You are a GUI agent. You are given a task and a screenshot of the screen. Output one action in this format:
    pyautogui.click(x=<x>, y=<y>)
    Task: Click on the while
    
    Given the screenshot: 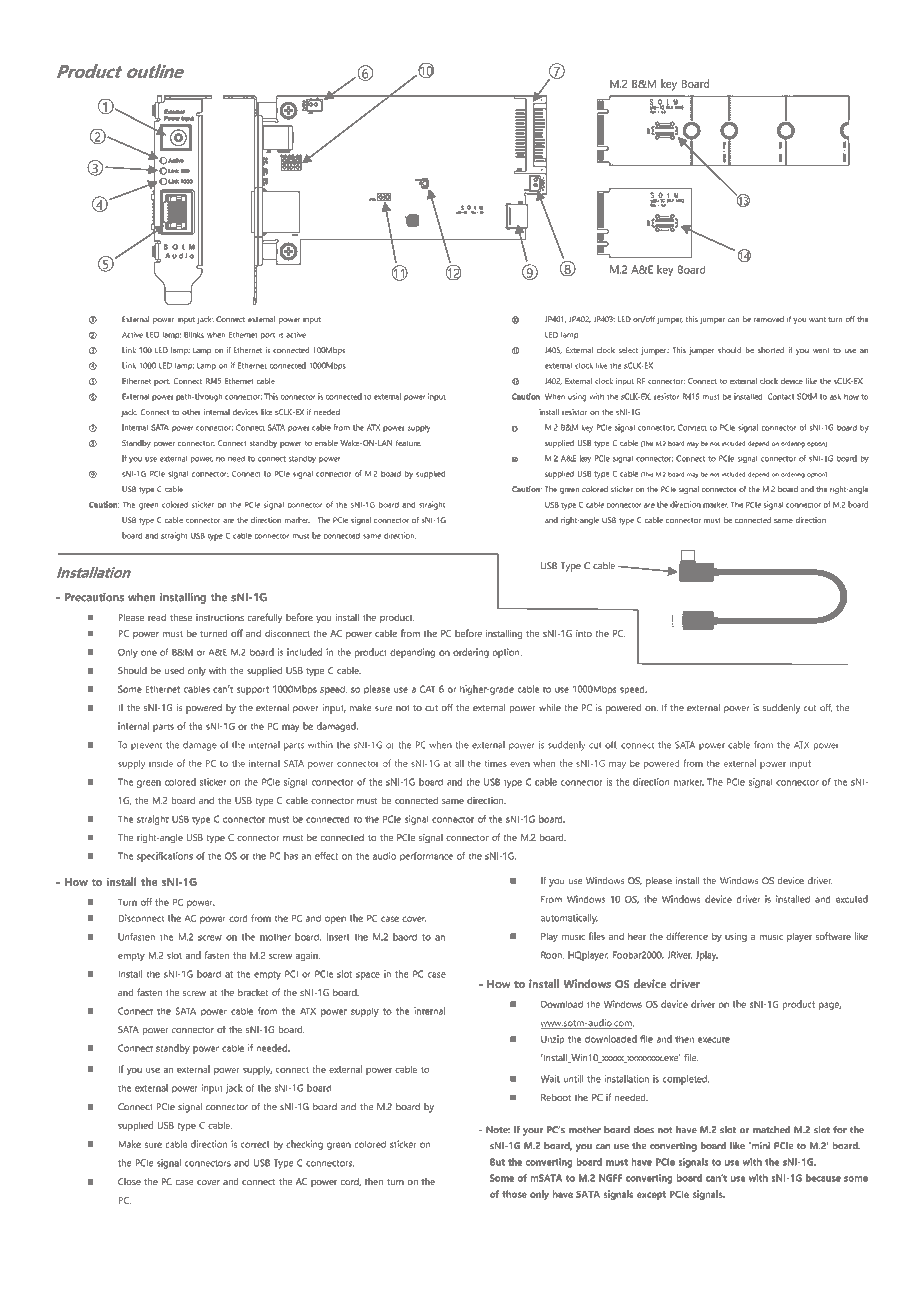 What is the action you would take?
    pyautogui.click(x=550, y=707)
